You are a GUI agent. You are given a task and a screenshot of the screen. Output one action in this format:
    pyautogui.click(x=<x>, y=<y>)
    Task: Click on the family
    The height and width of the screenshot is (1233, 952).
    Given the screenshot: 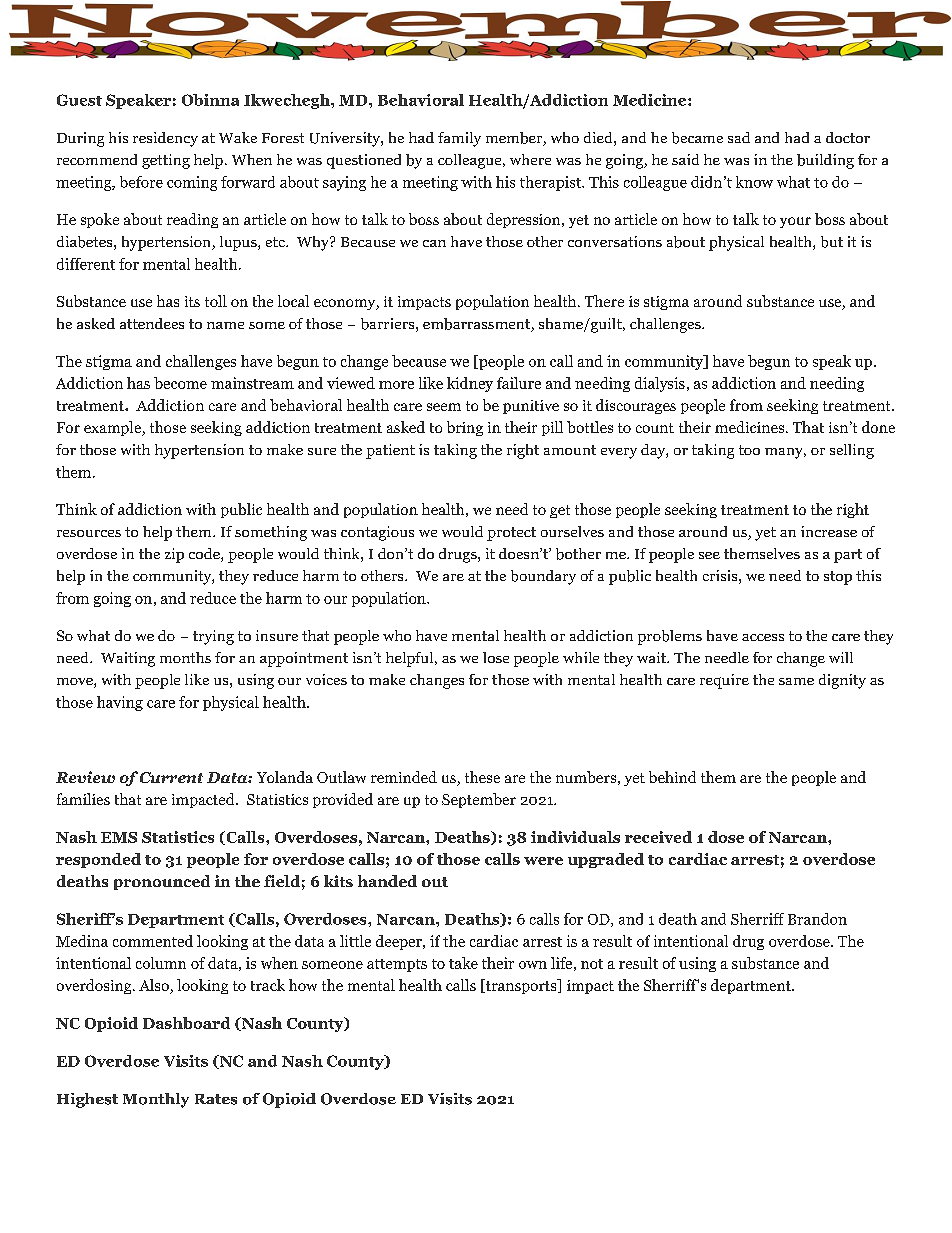 What is the action you would take?
    pyautogui.click(x=459, y=139)
